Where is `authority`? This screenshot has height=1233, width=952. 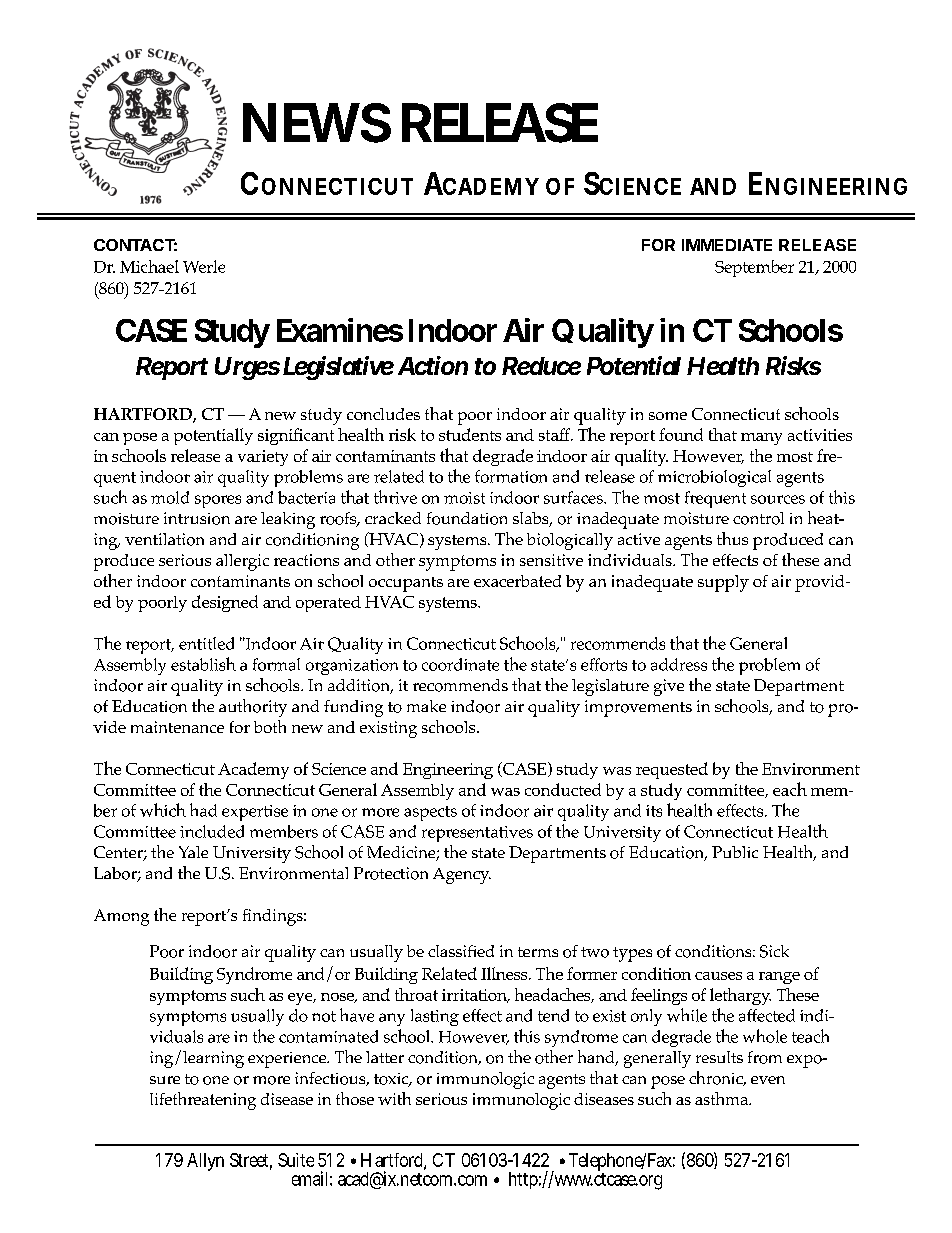 authority is located at coordinates (253, 708).
